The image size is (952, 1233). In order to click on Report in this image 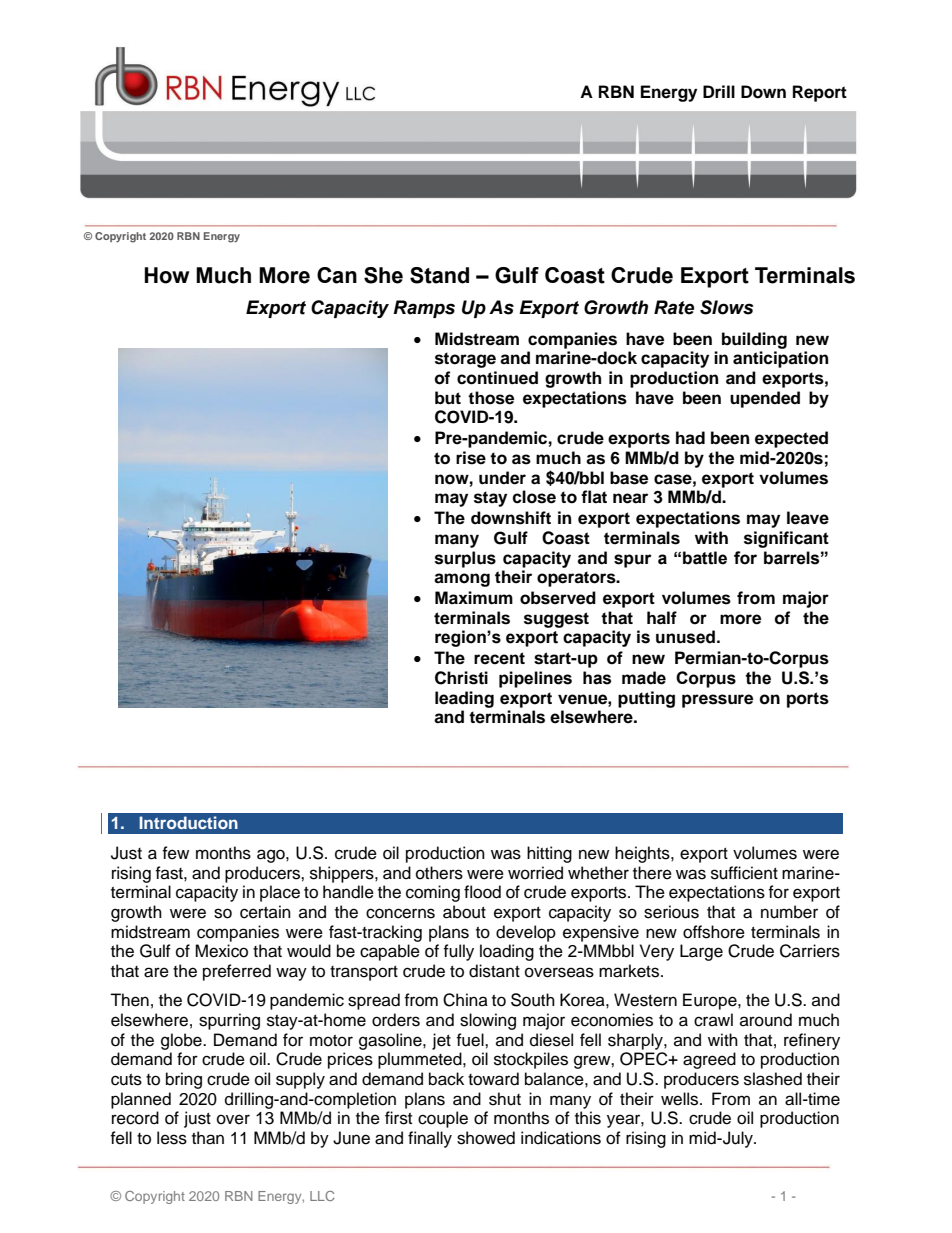, I will do `click(820, 93)`.
